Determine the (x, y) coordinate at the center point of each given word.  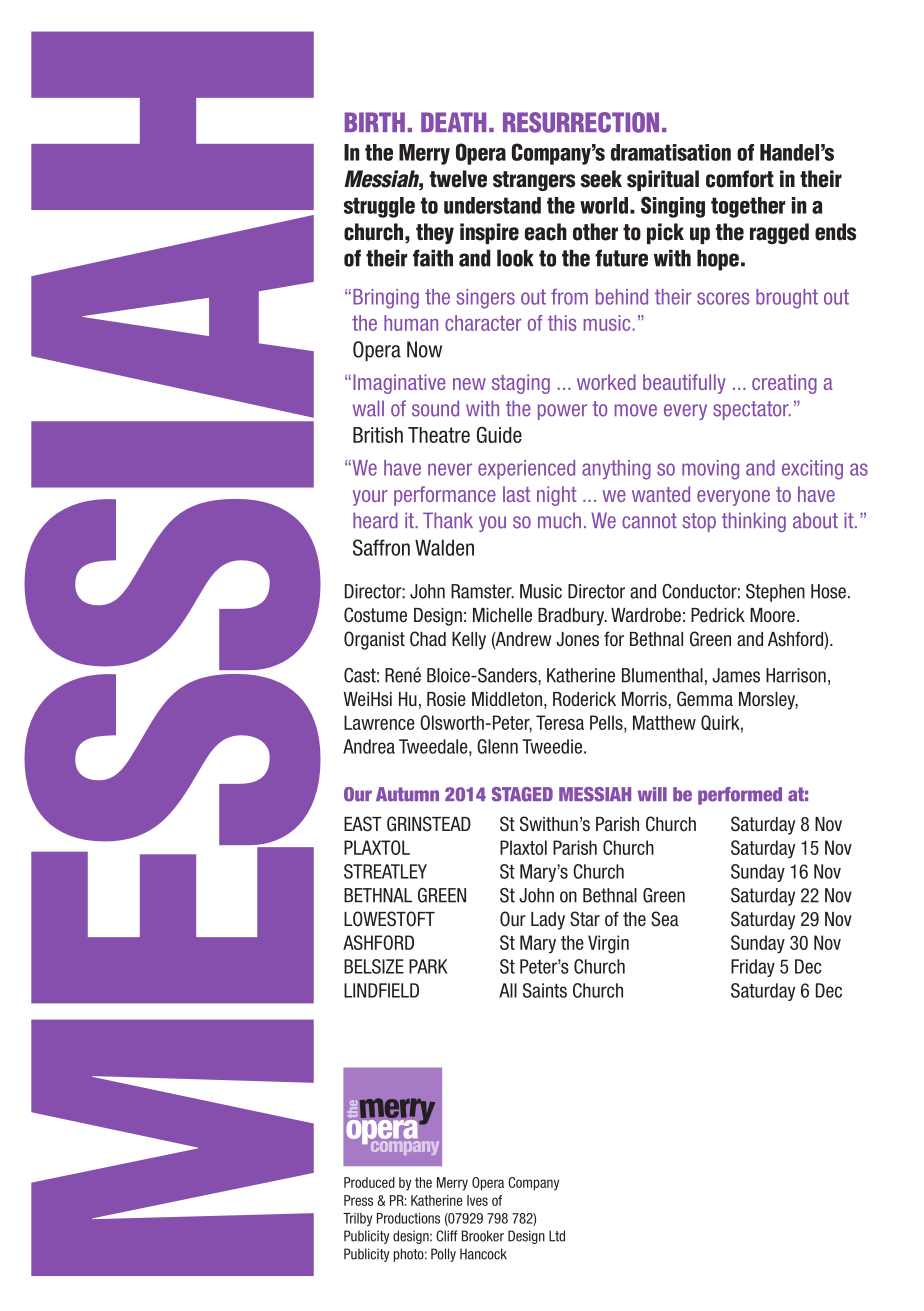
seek (601, 179)
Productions (408, 1218)
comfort (740, 179)
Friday (753, 968)
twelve (458, 179)
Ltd (557, 1236)
